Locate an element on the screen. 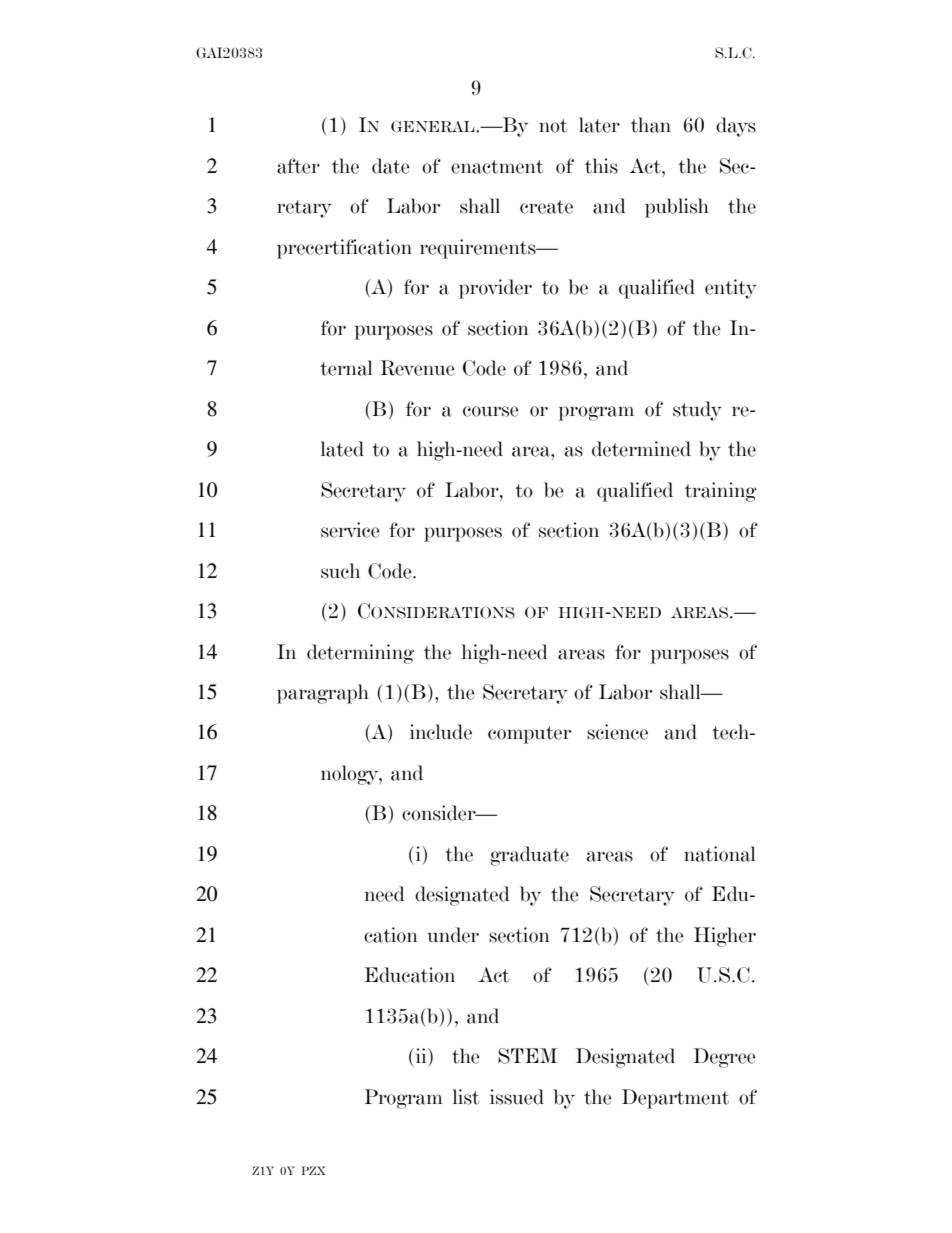 Image resolution: width=952 pixels, height=1233 pixels. Department is located at coordinates (675, 1099).
